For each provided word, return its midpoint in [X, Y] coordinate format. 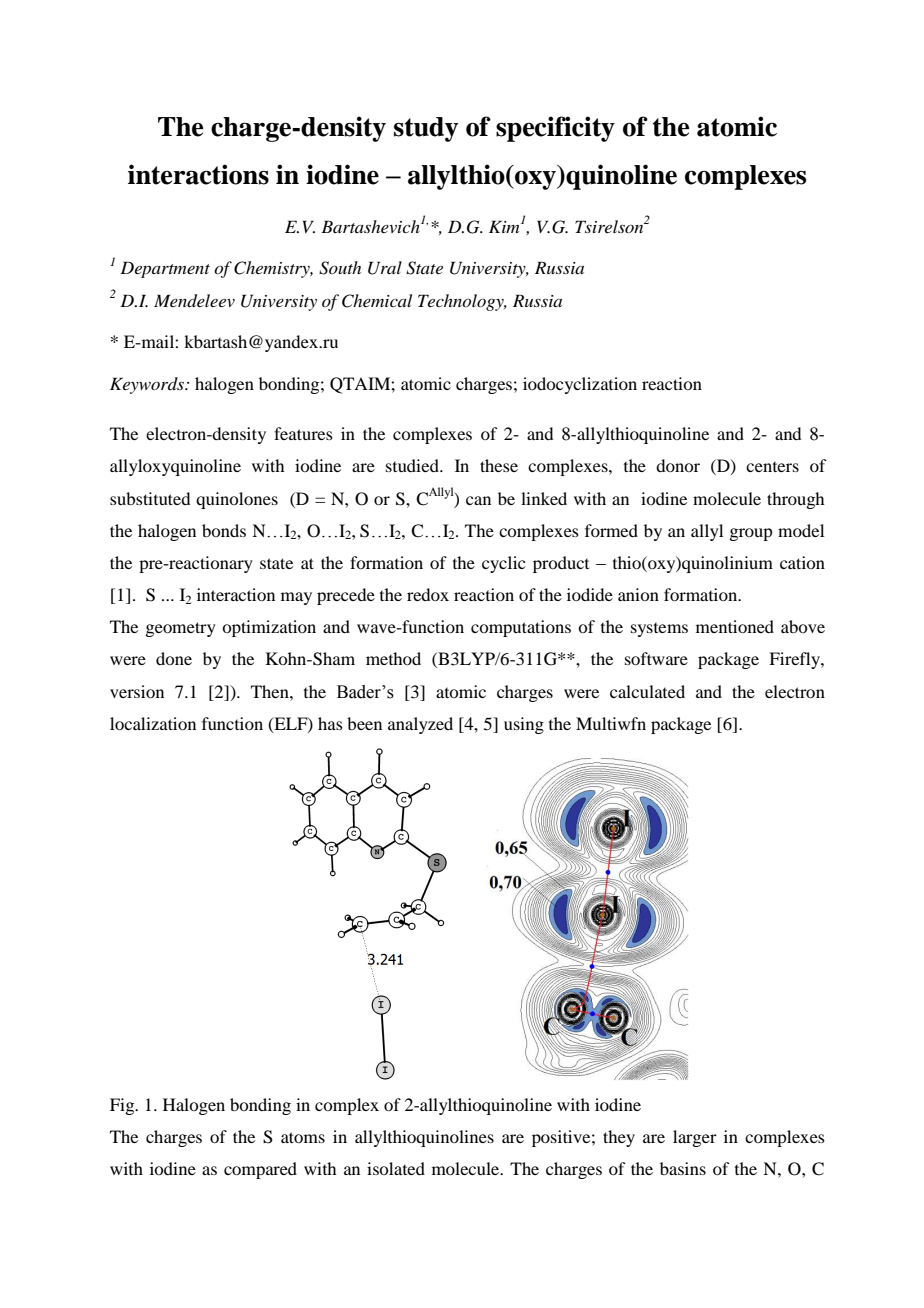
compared [260, 1170]
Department [165, 269]
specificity [555, 129]
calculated [647, 691]
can [478, 500]
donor [678, 465]
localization [153, 723]
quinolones [237, 500]
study [426, 129]
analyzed [420, 725]
